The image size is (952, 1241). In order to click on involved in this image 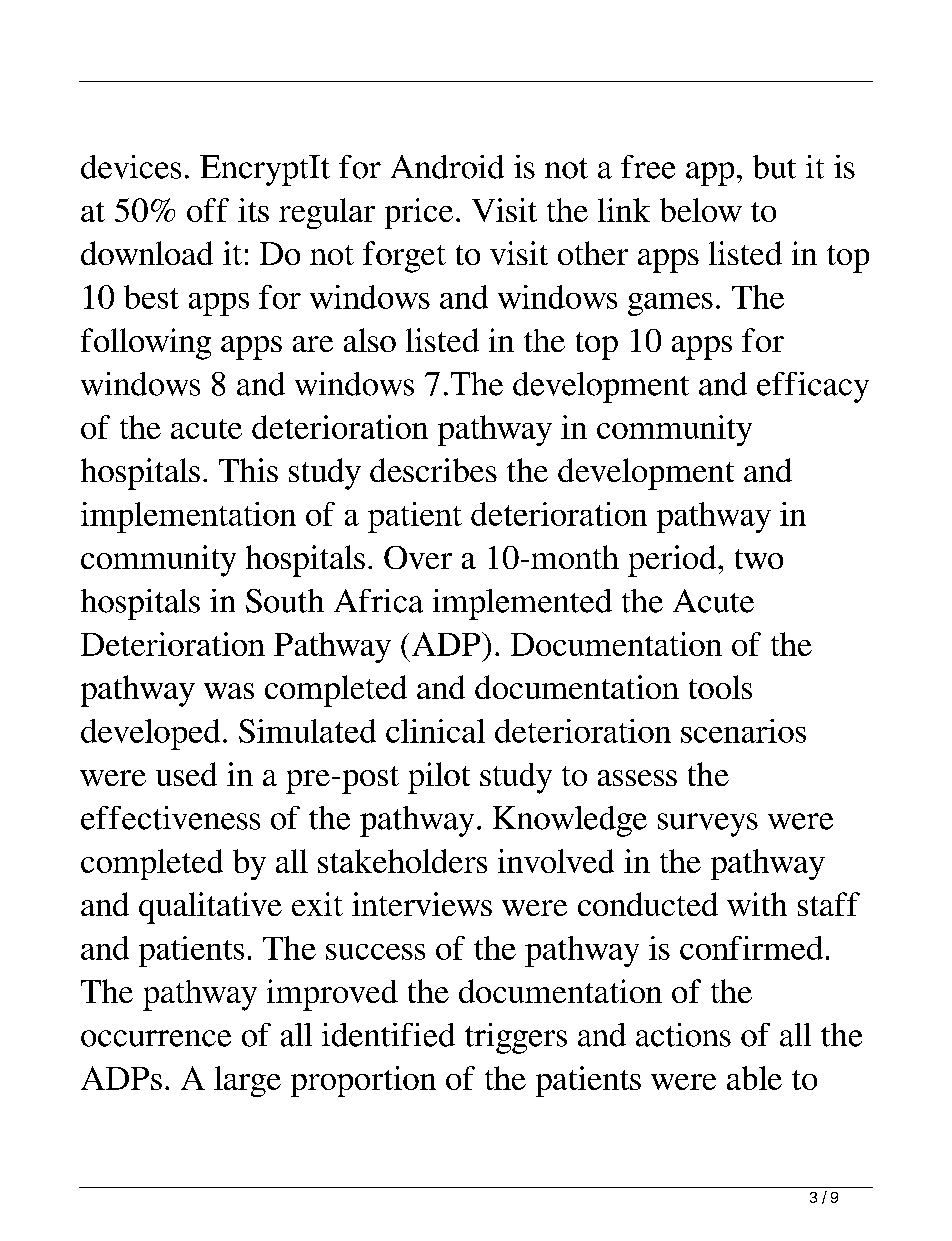, I will do `click(556, 861)`.
